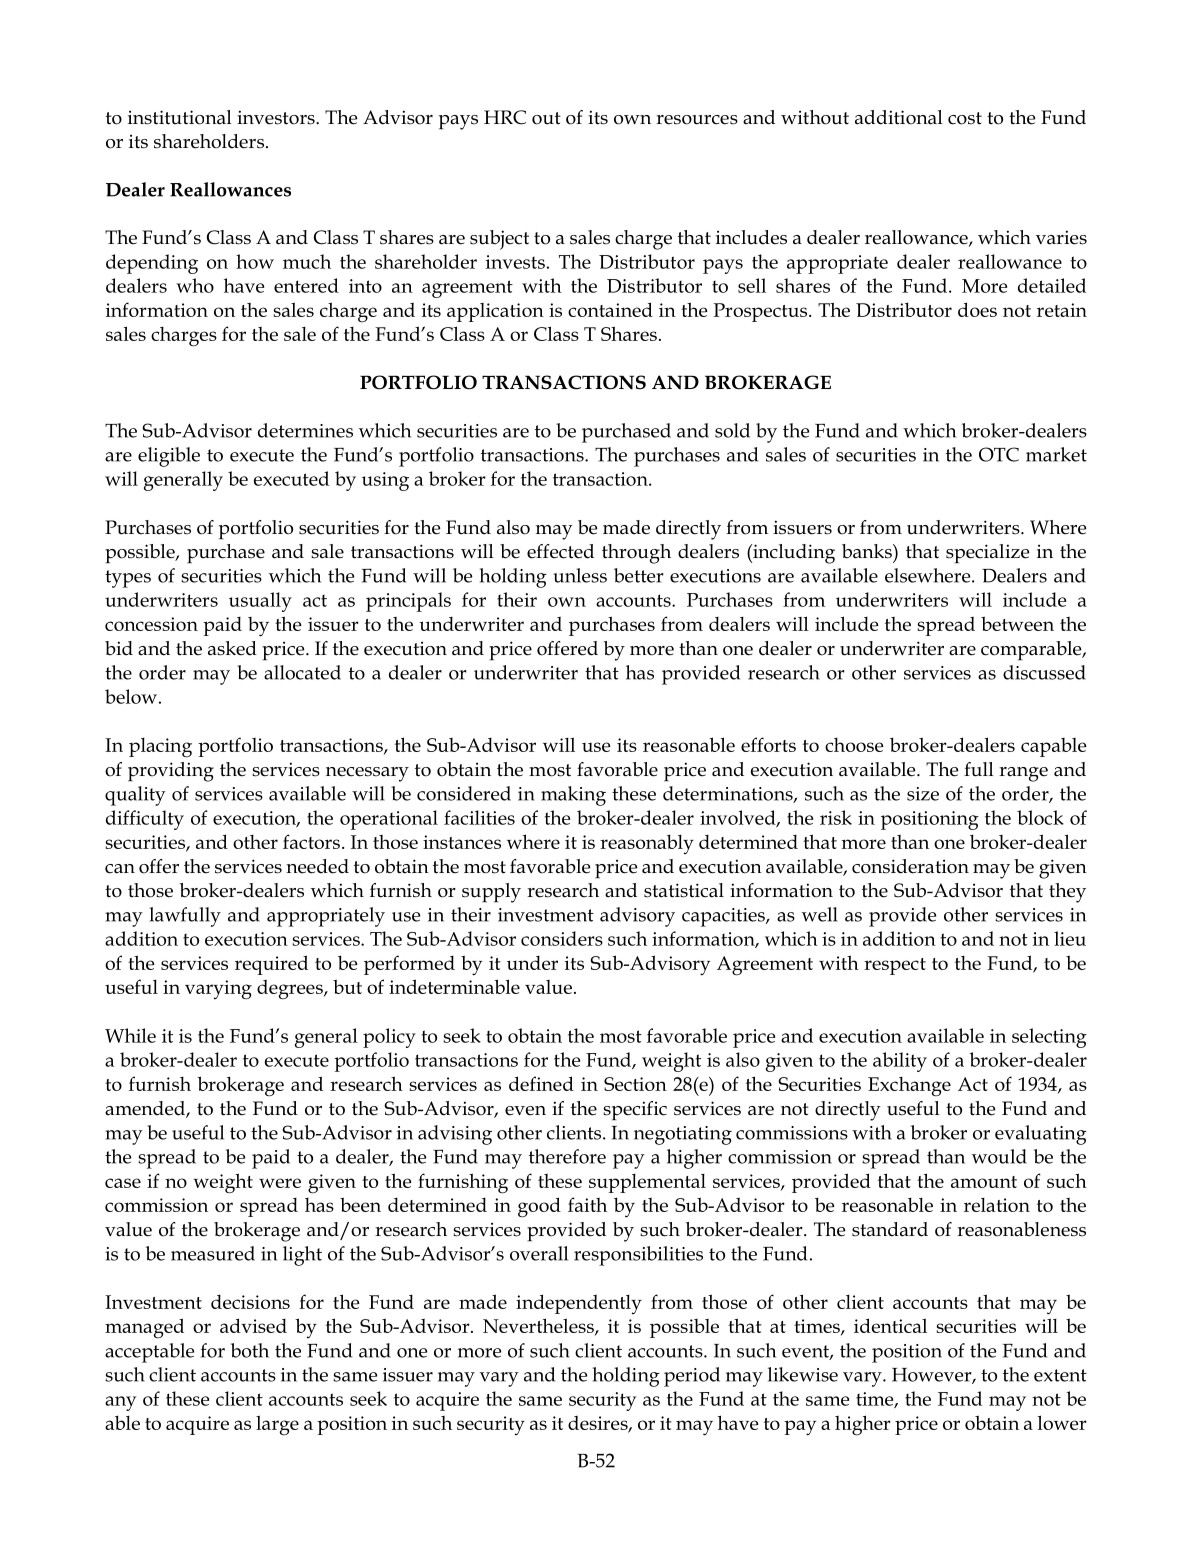  What do you see at coordinates (635, 1084) in the screenshot?
I see `Section` at bounding box center [635, 1084].
